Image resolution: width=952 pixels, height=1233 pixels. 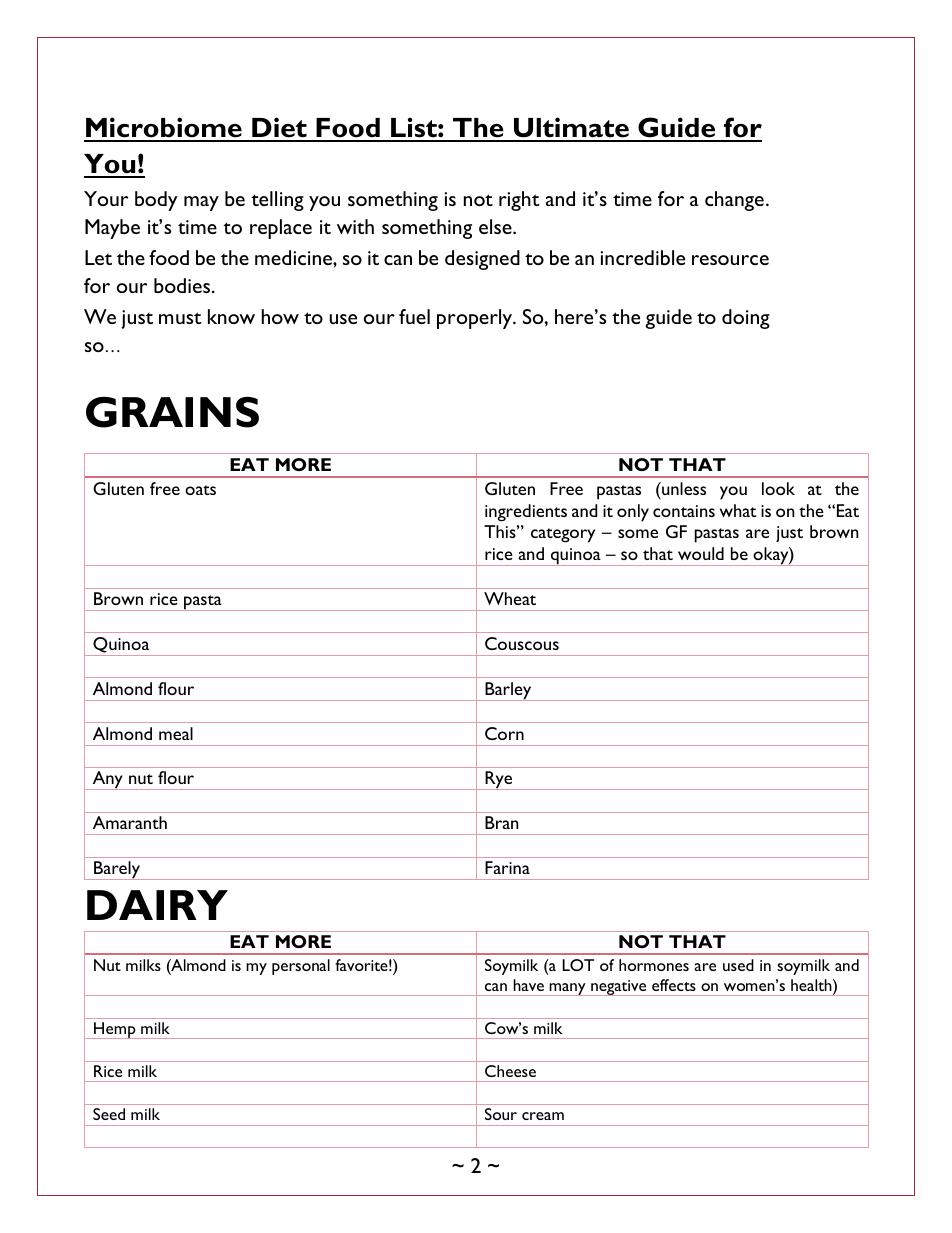 I want to click on used, so click(x=738, y=965).
